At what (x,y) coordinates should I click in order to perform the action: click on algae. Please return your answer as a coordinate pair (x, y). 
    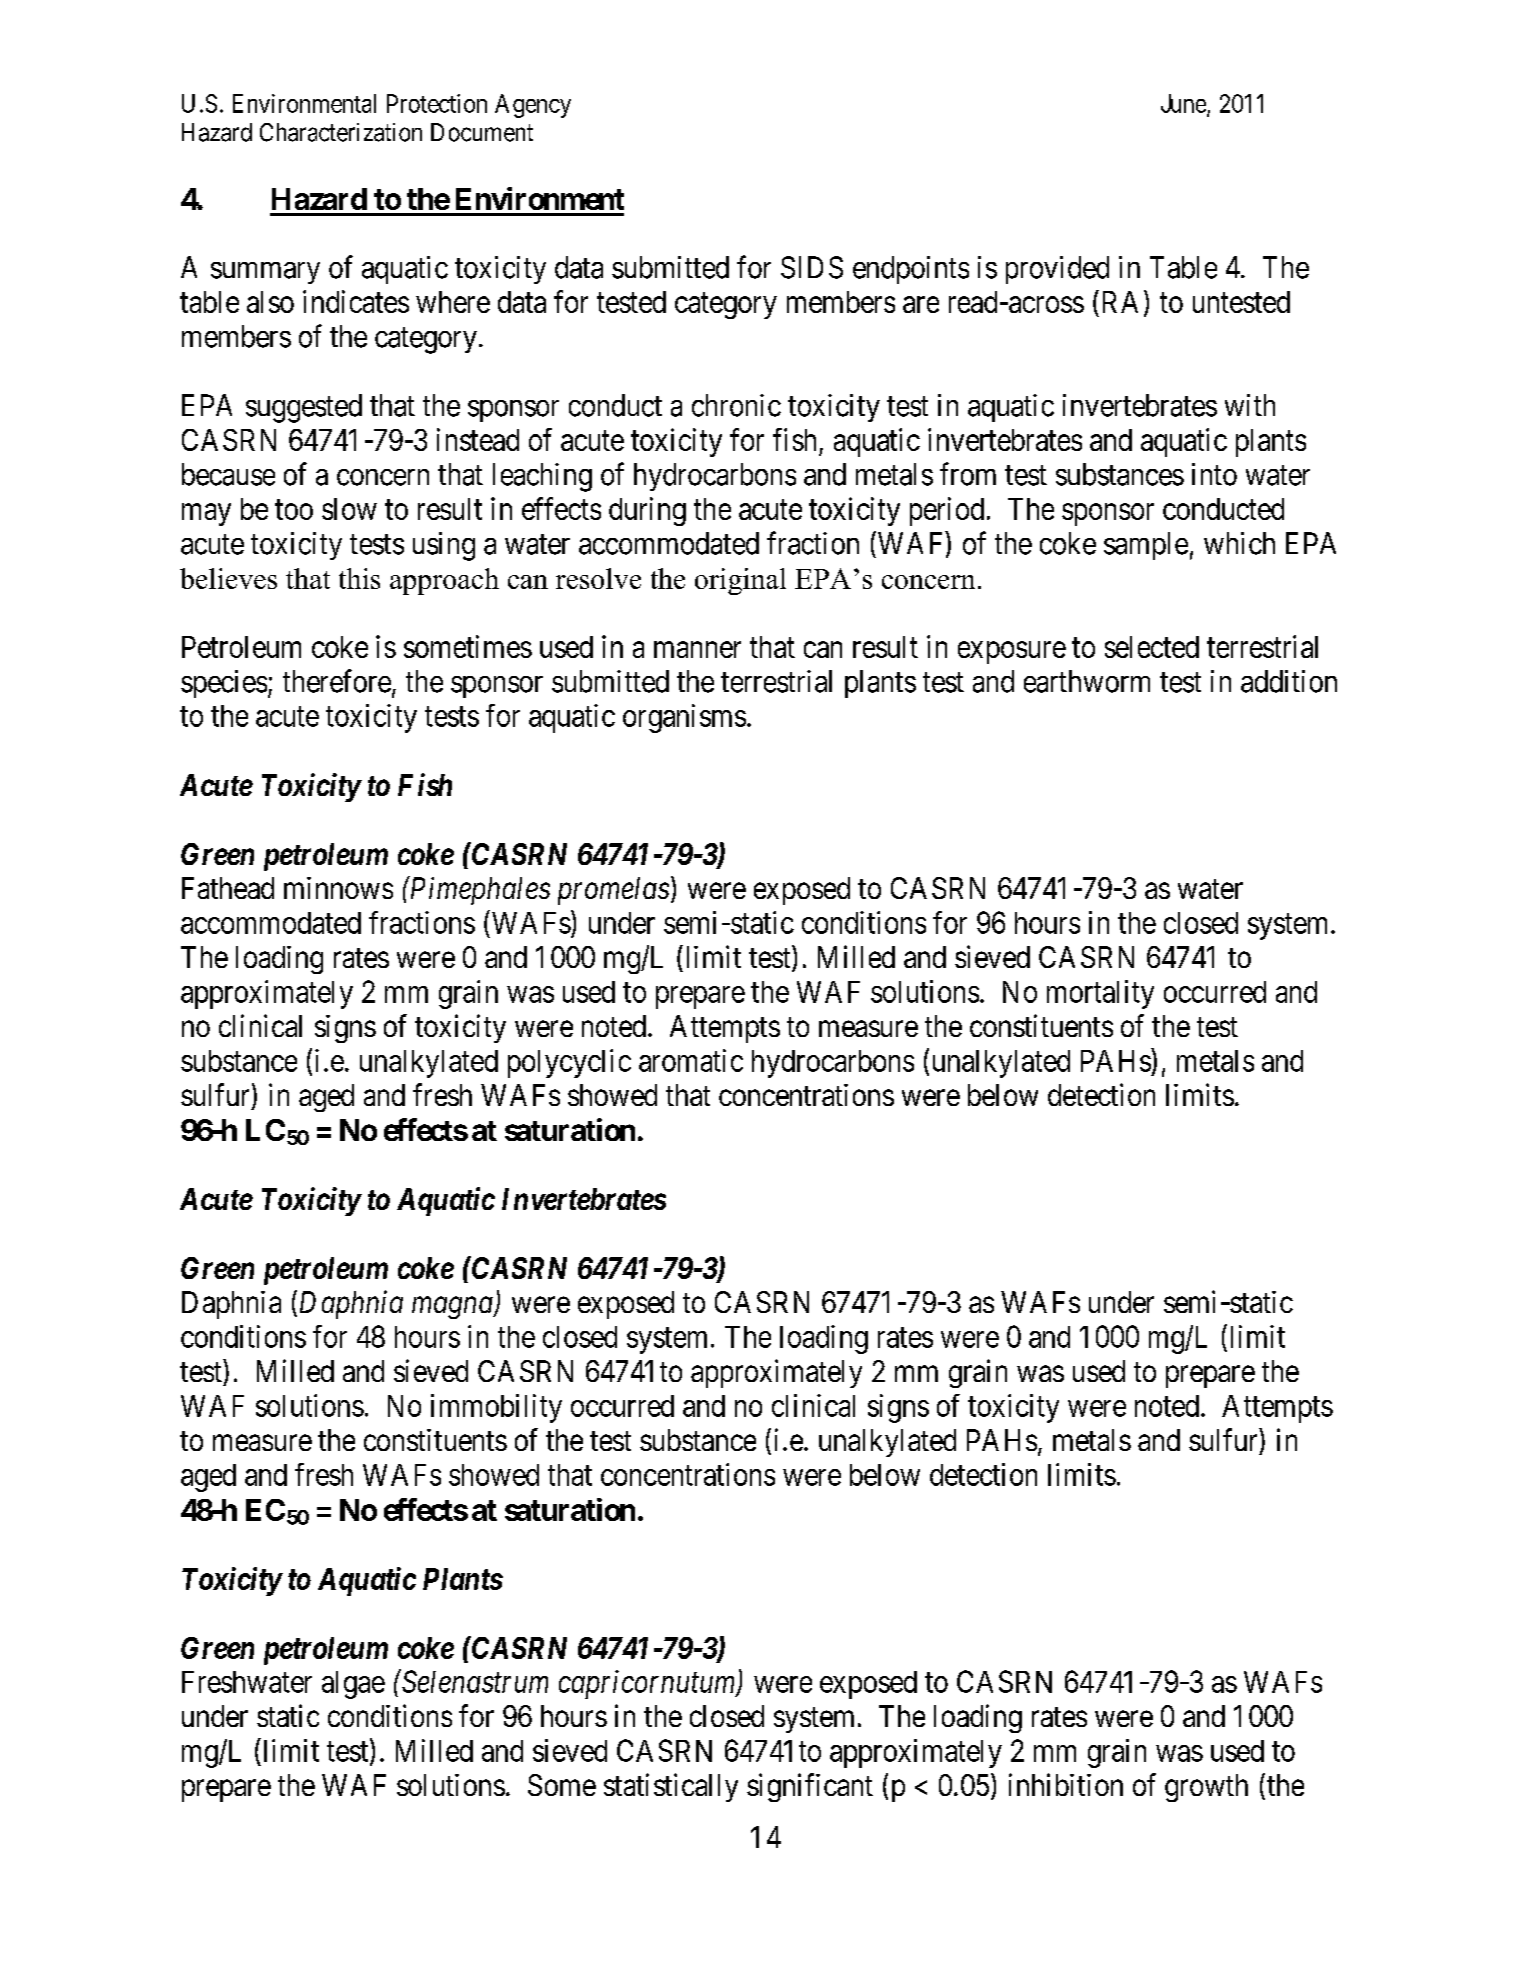
    Looking at the image, I should click on (353, 1685).
